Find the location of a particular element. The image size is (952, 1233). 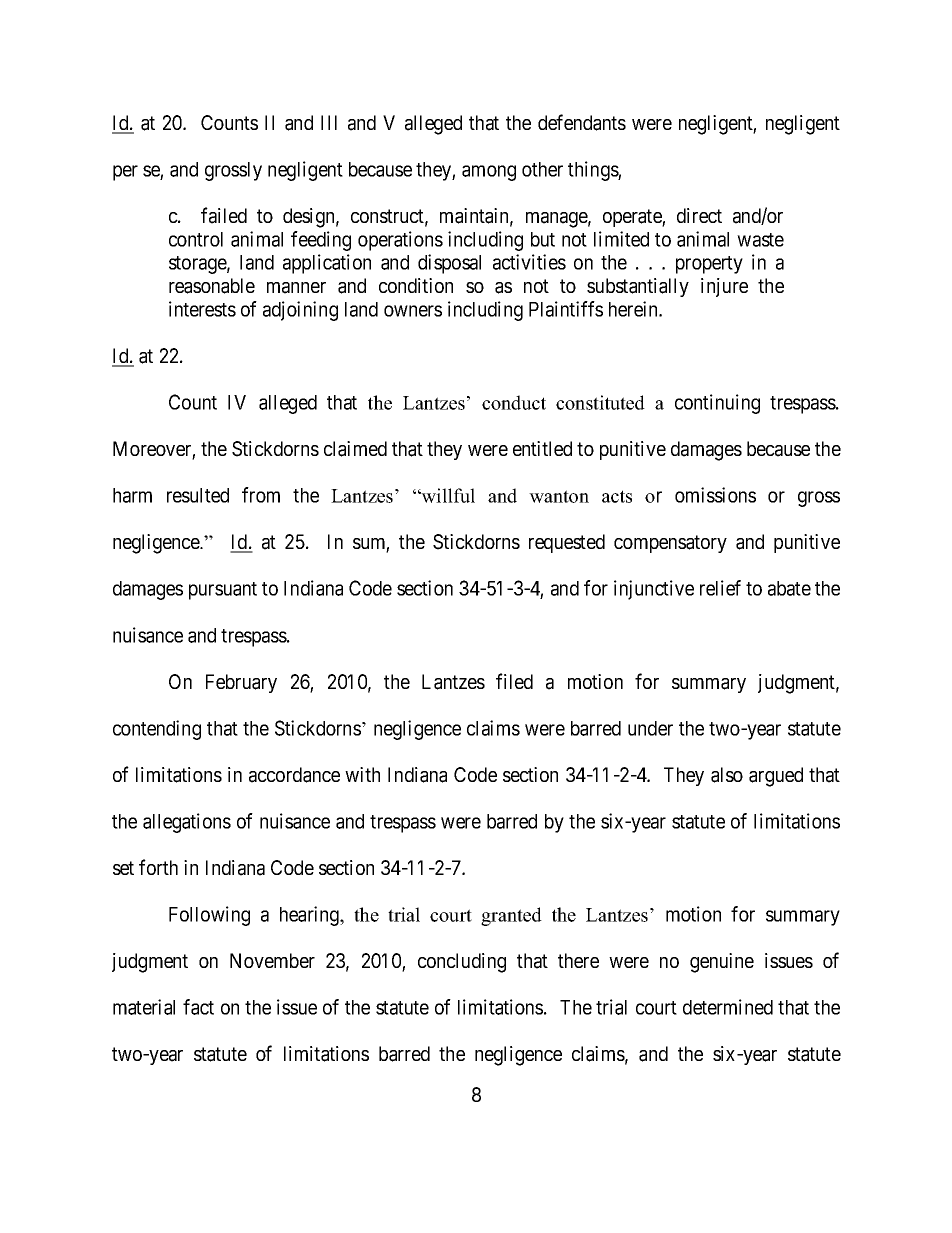

with is located at coordinates (362, 774).
